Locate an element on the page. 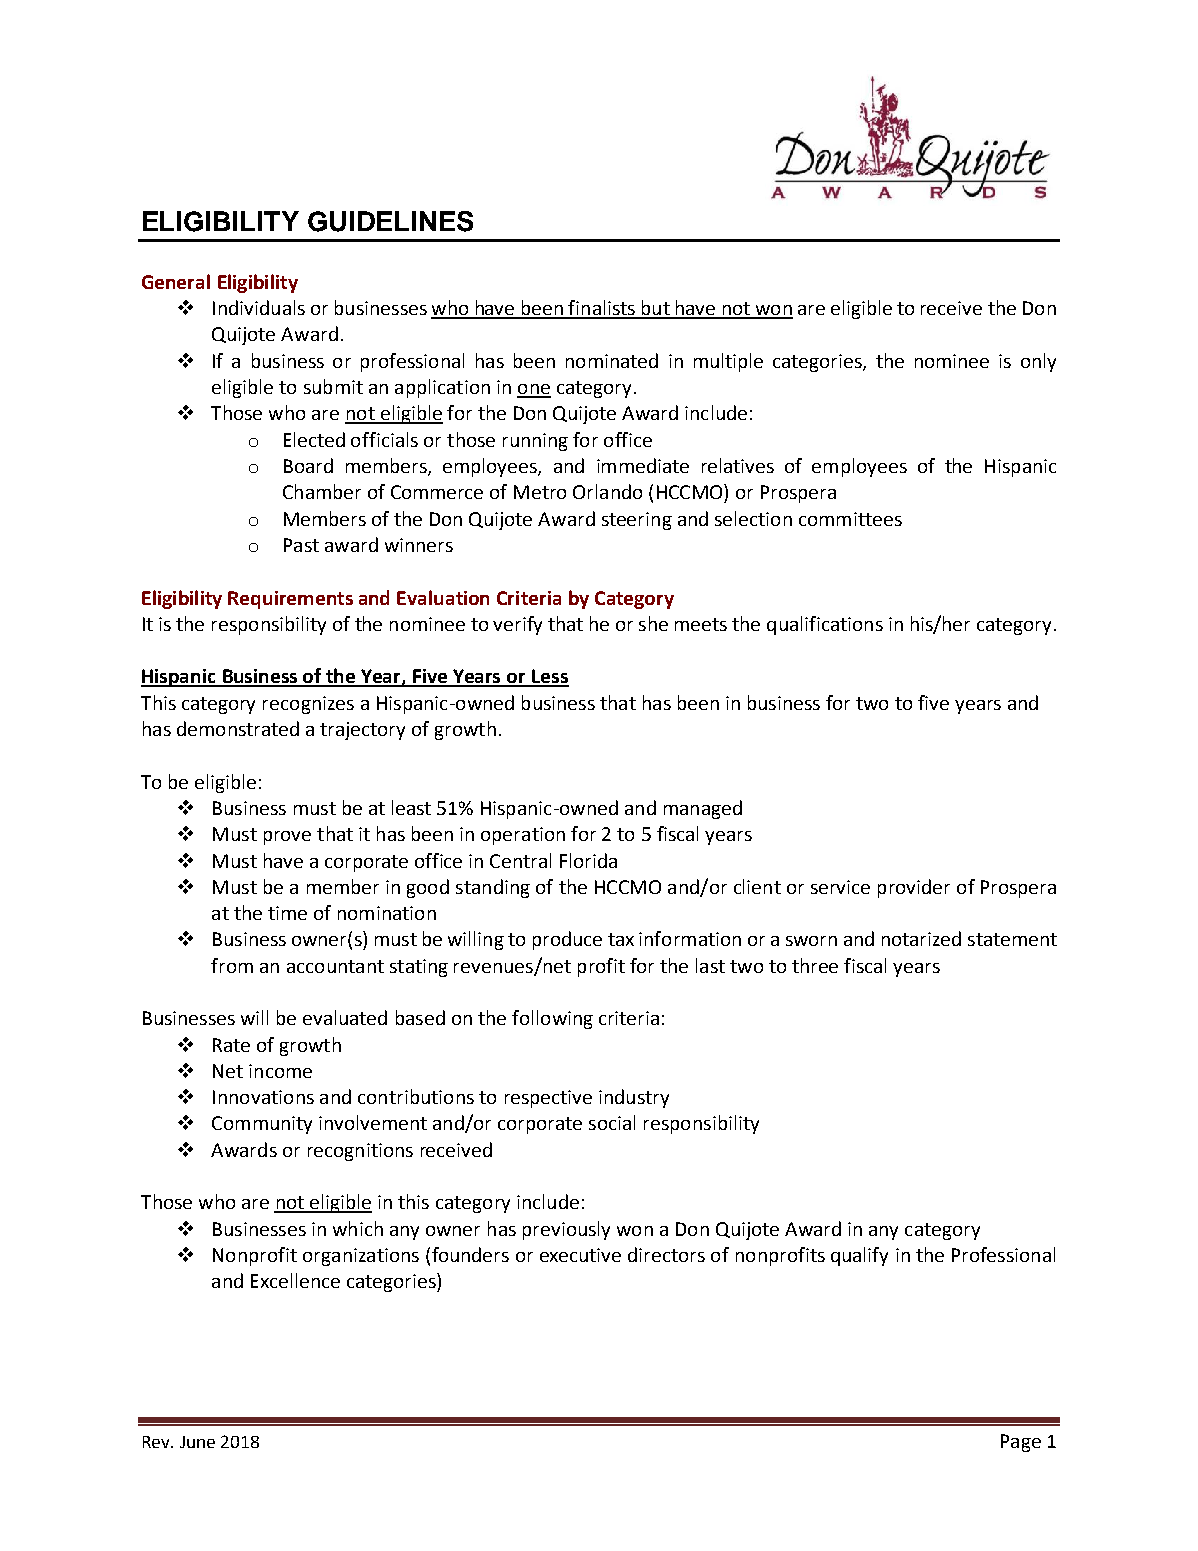  Florida is located at coordinates (588, 860).
